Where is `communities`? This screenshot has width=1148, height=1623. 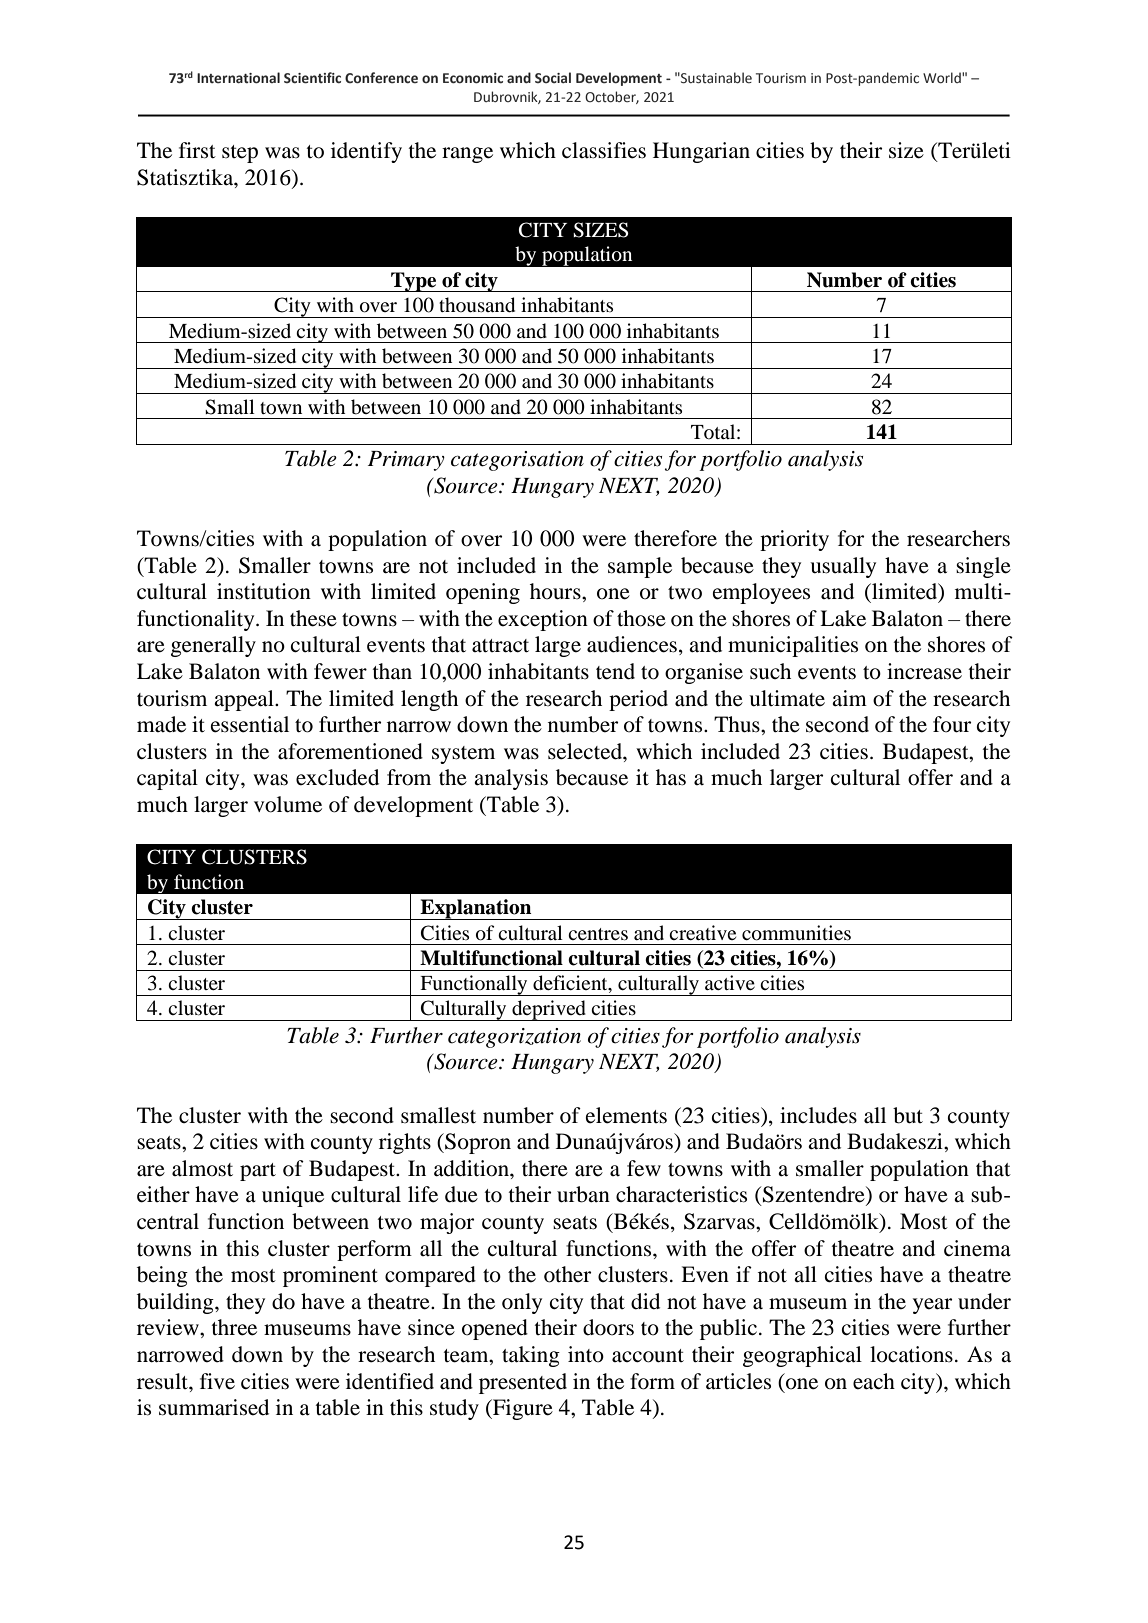 communities is located at coordinates (796, 933).
